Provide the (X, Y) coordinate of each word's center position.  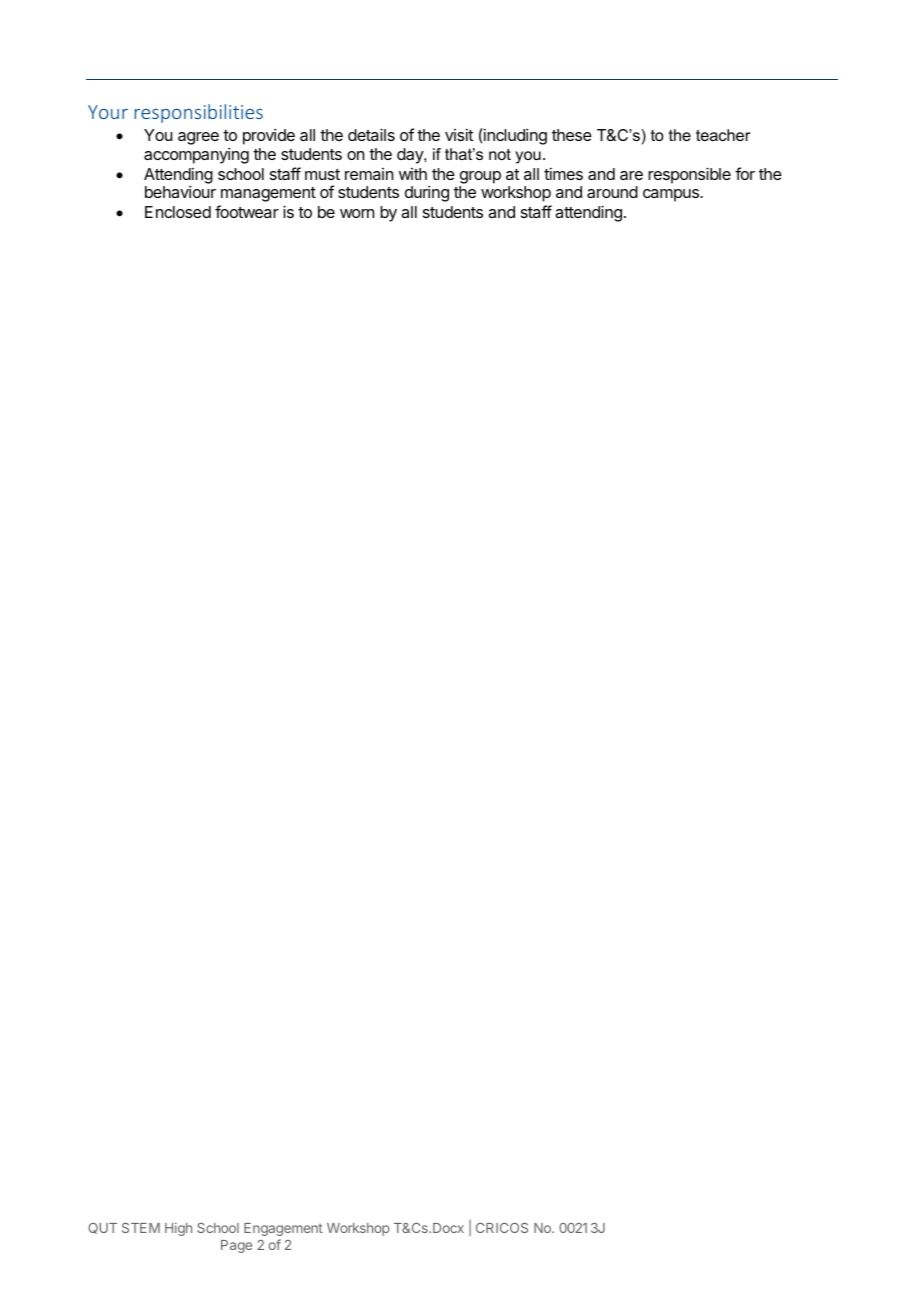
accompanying (196, 155)
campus (672, 195)
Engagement (283, 1229)
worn (357, 213)
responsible (689, 175)
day (411, 156)
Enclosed (178, 212)
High (178, 1229)
